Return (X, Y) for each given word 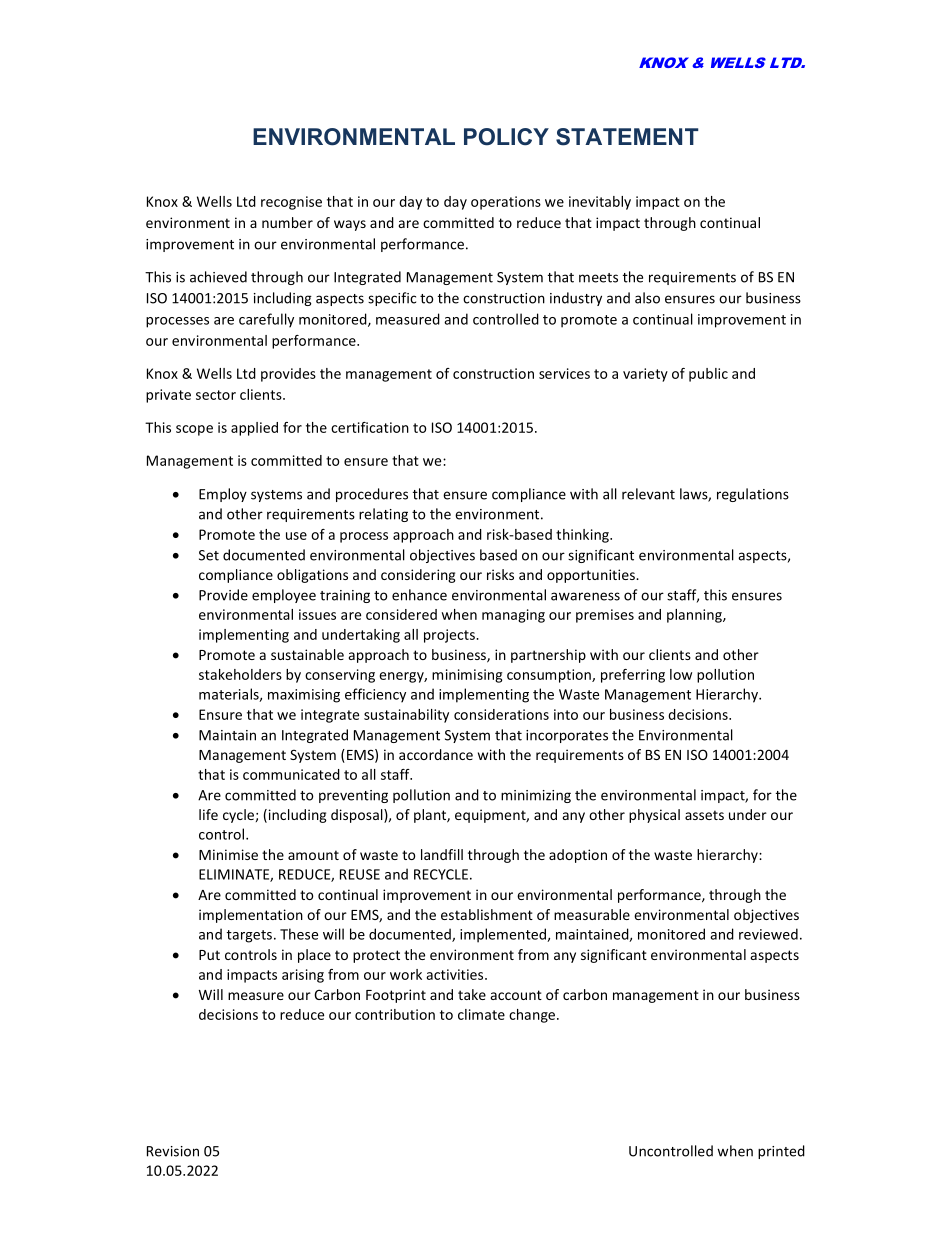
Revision (173, 1151)
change (532, 1016)
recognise (291, 203)
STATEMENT (627, 137)
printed (781, 1152)
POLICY (506, 137)
